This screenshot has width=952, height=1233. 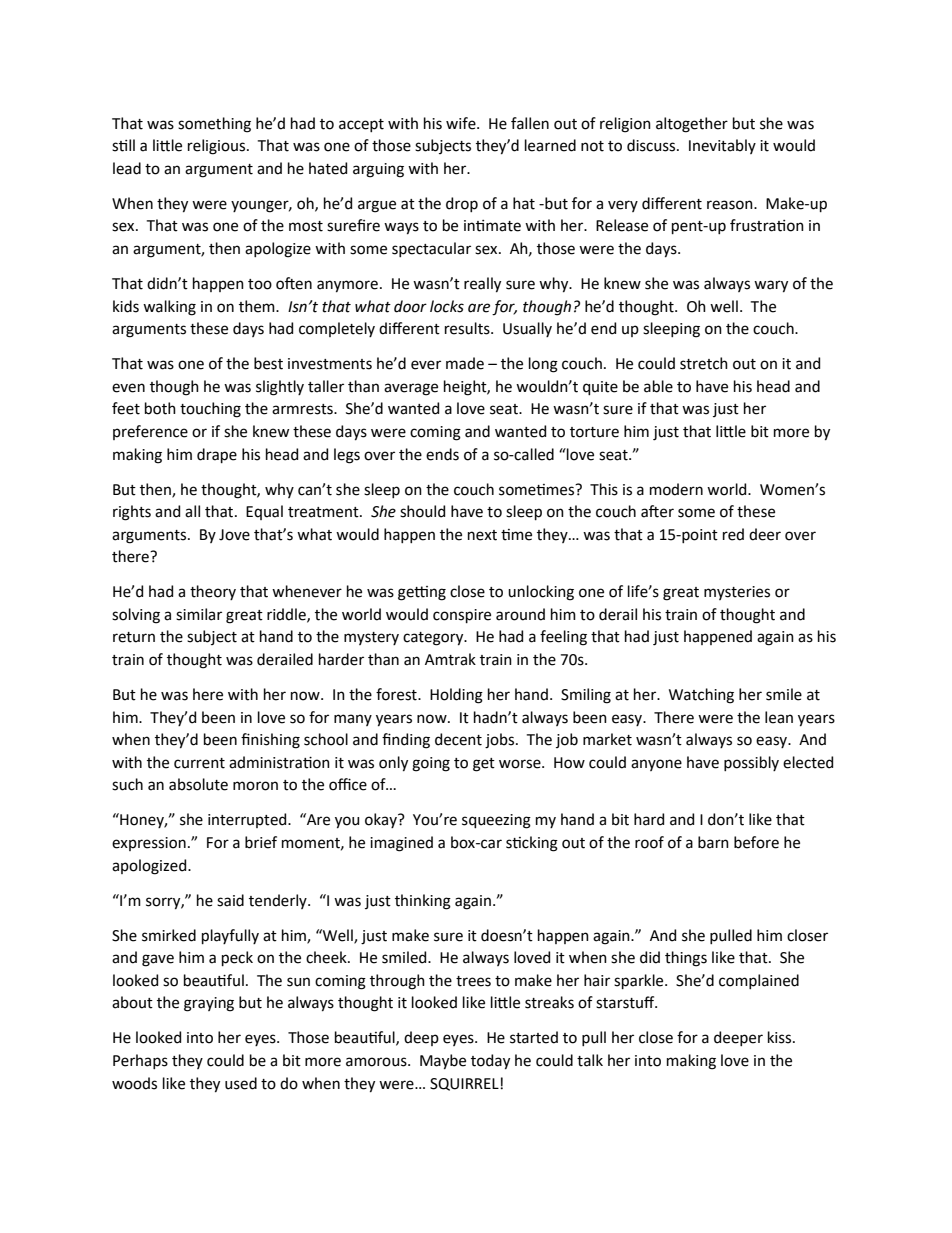 What do you see at coordinates (248, 820) in the screenshot?
I see `interrupted` at bounding box center [248, 820].
